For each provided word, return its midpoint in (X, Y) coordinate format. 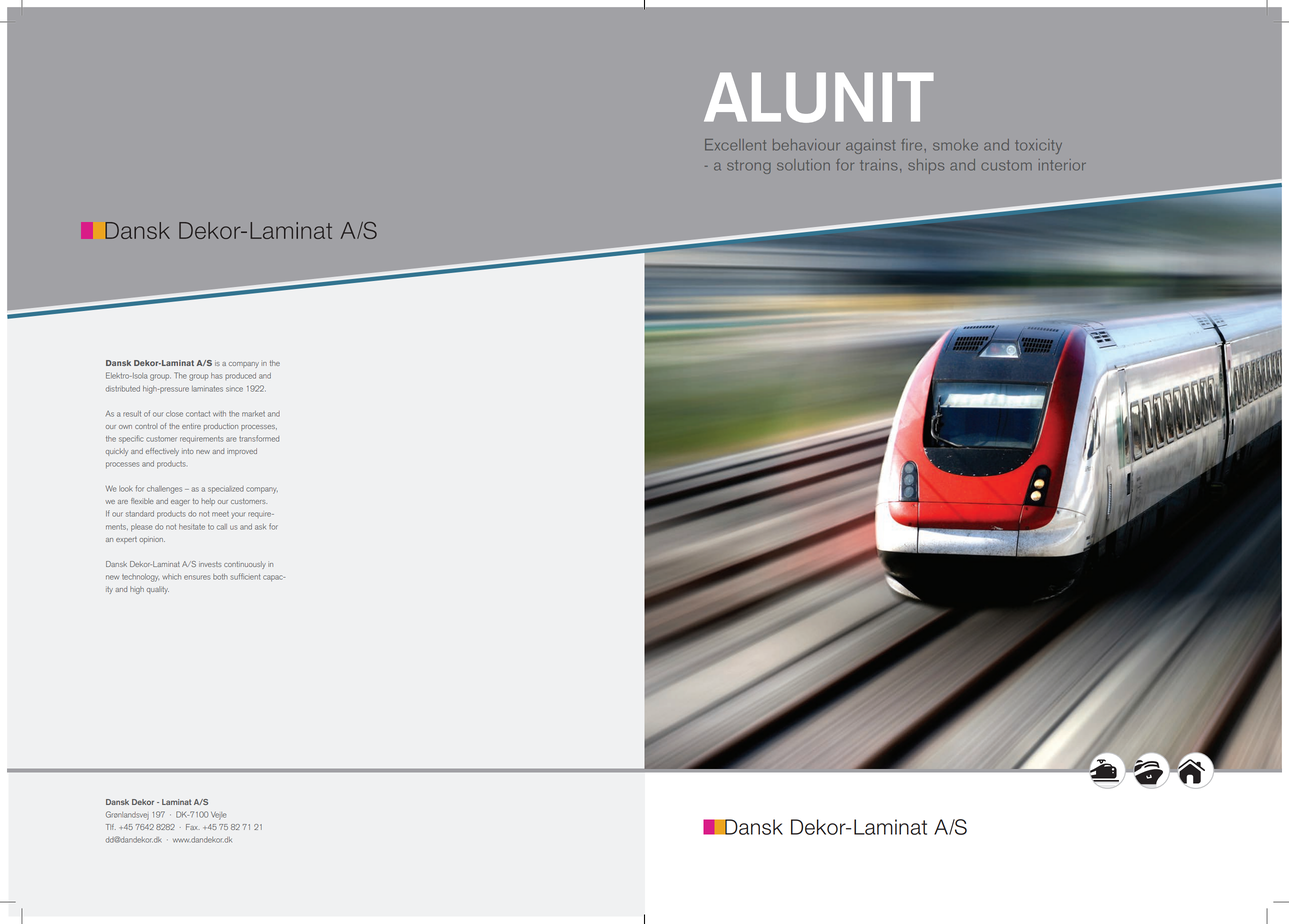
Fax (193, 827)
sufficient (245, 576)
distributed (123, 389)
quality (158, 590)
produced (240, 376)
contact (198, 414)
